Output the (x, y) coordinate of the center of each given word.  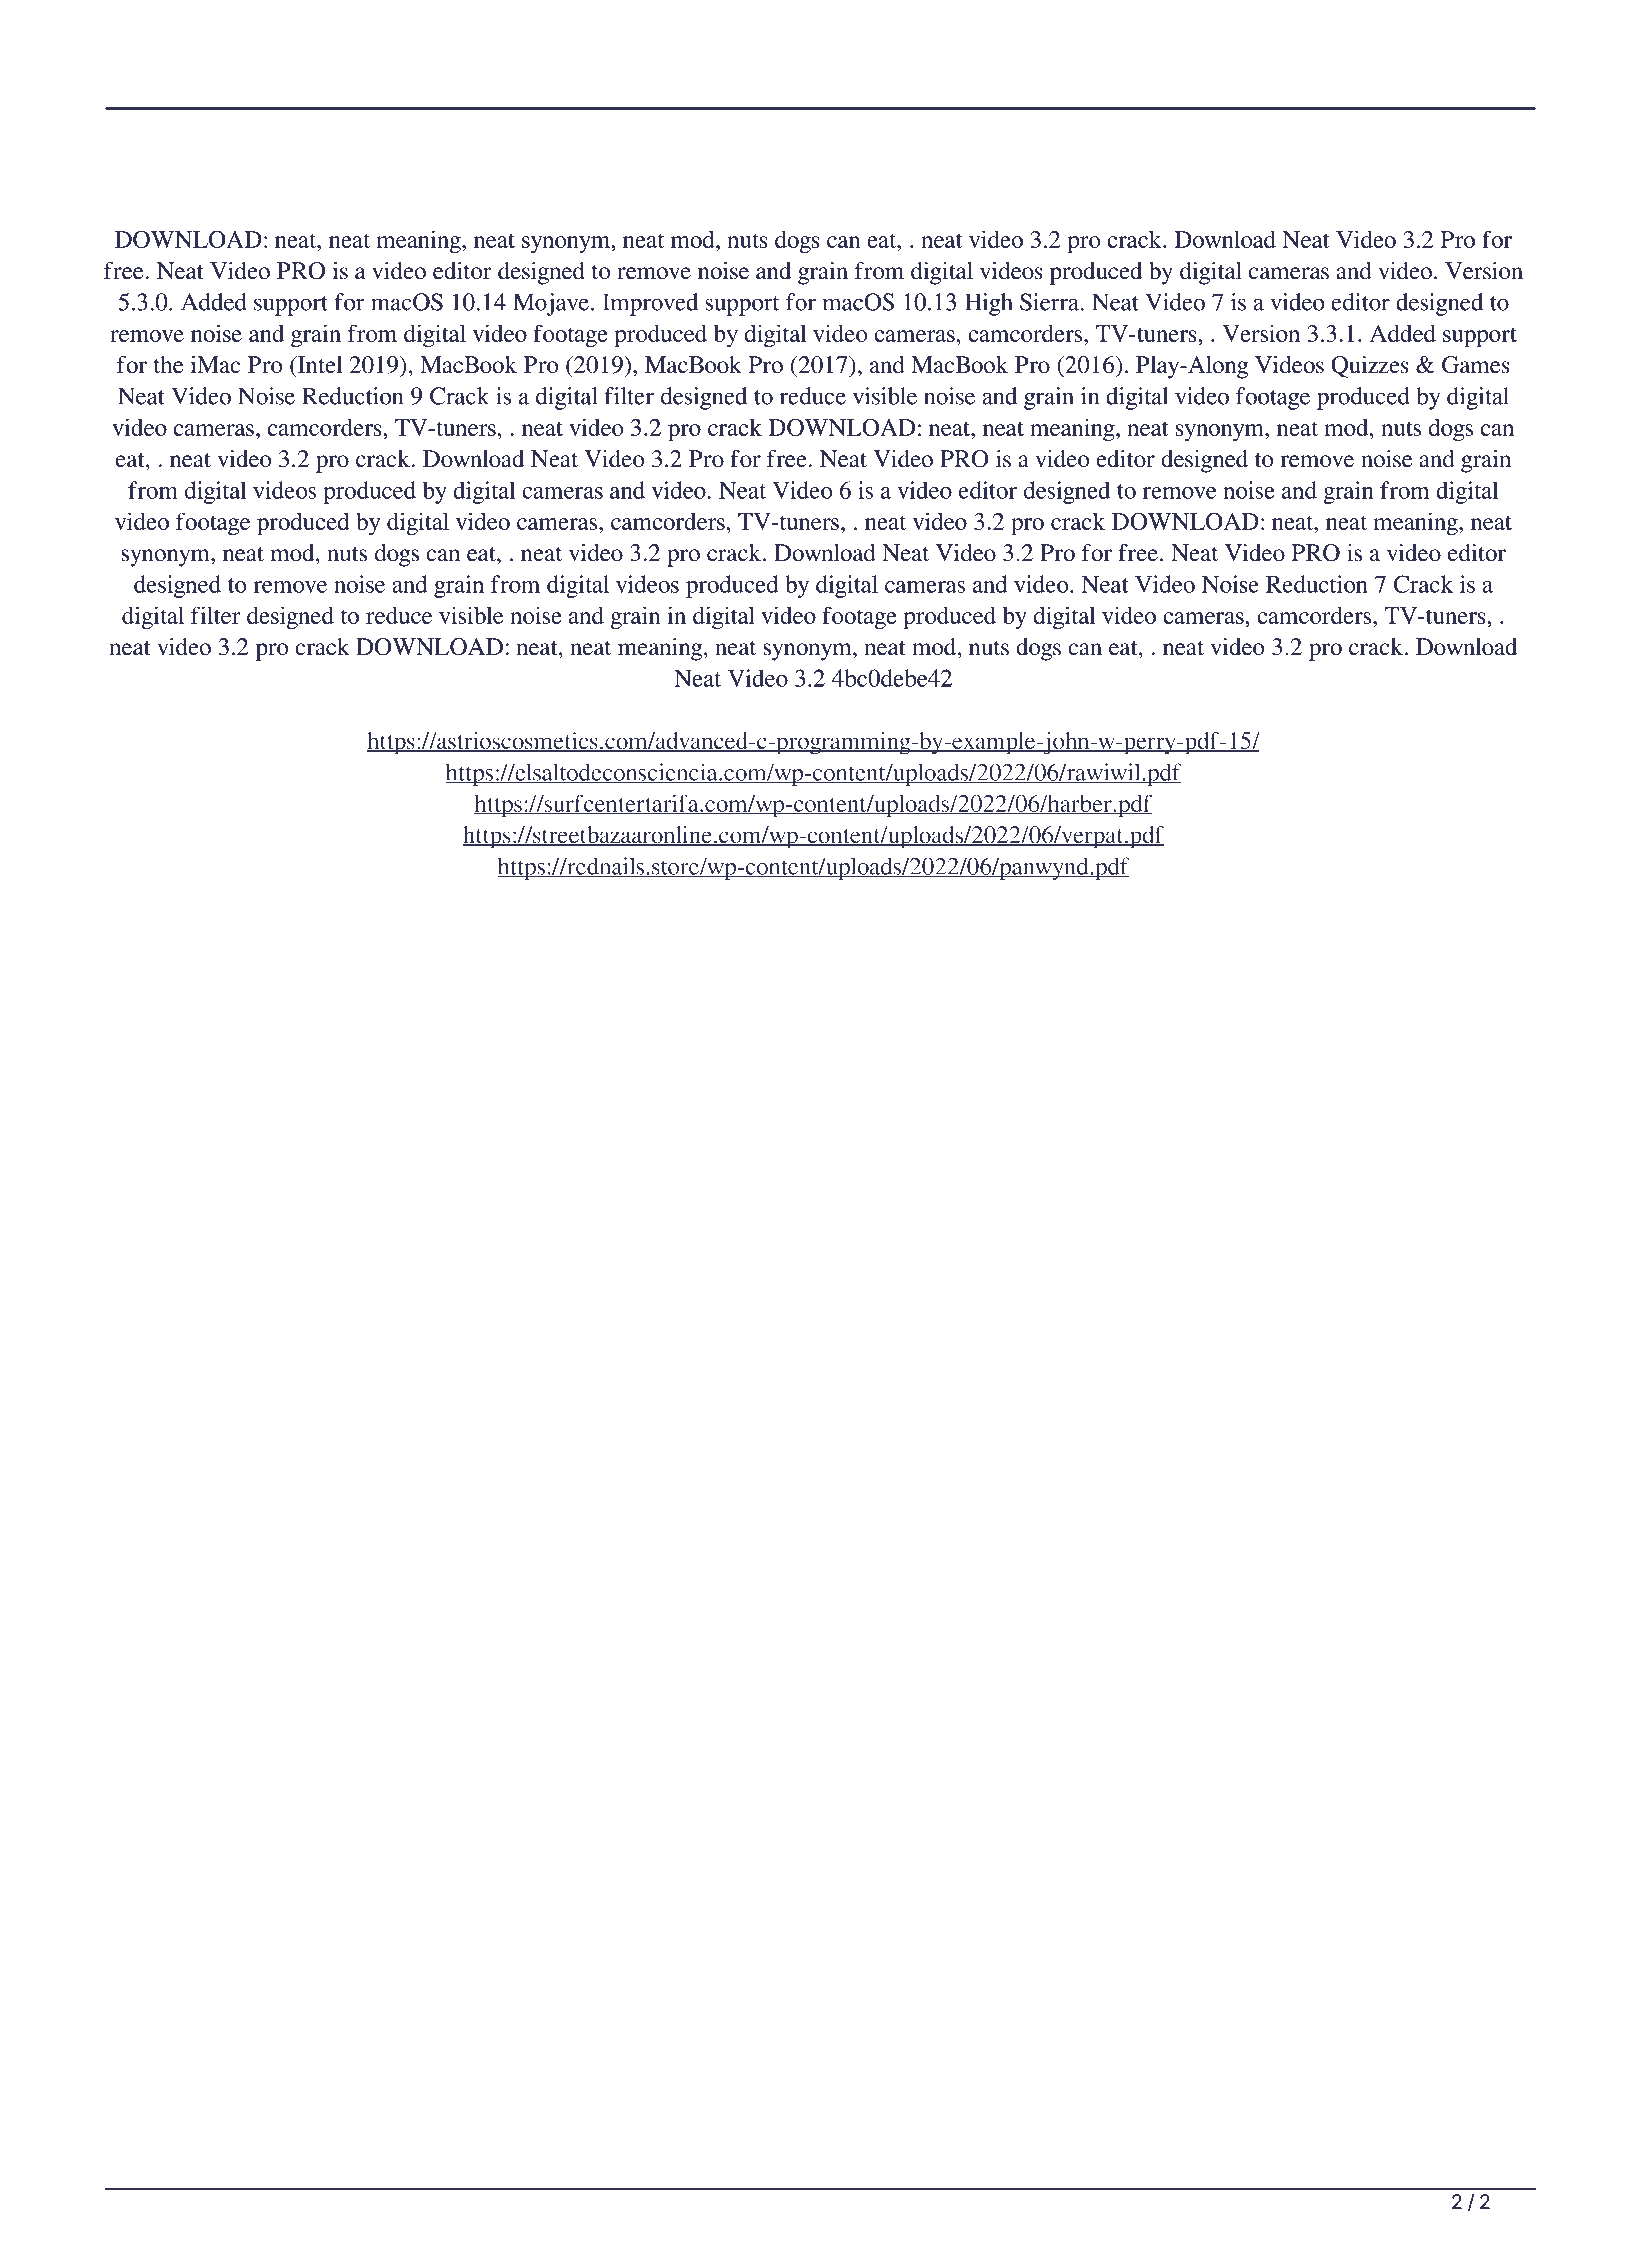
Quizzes (1370, 367)
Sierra (1049, 302)
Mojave (551, 304)
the (168, 365)
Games (1476, 365)
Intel (318, 366)
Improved (650, 304)
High (989, 304)
